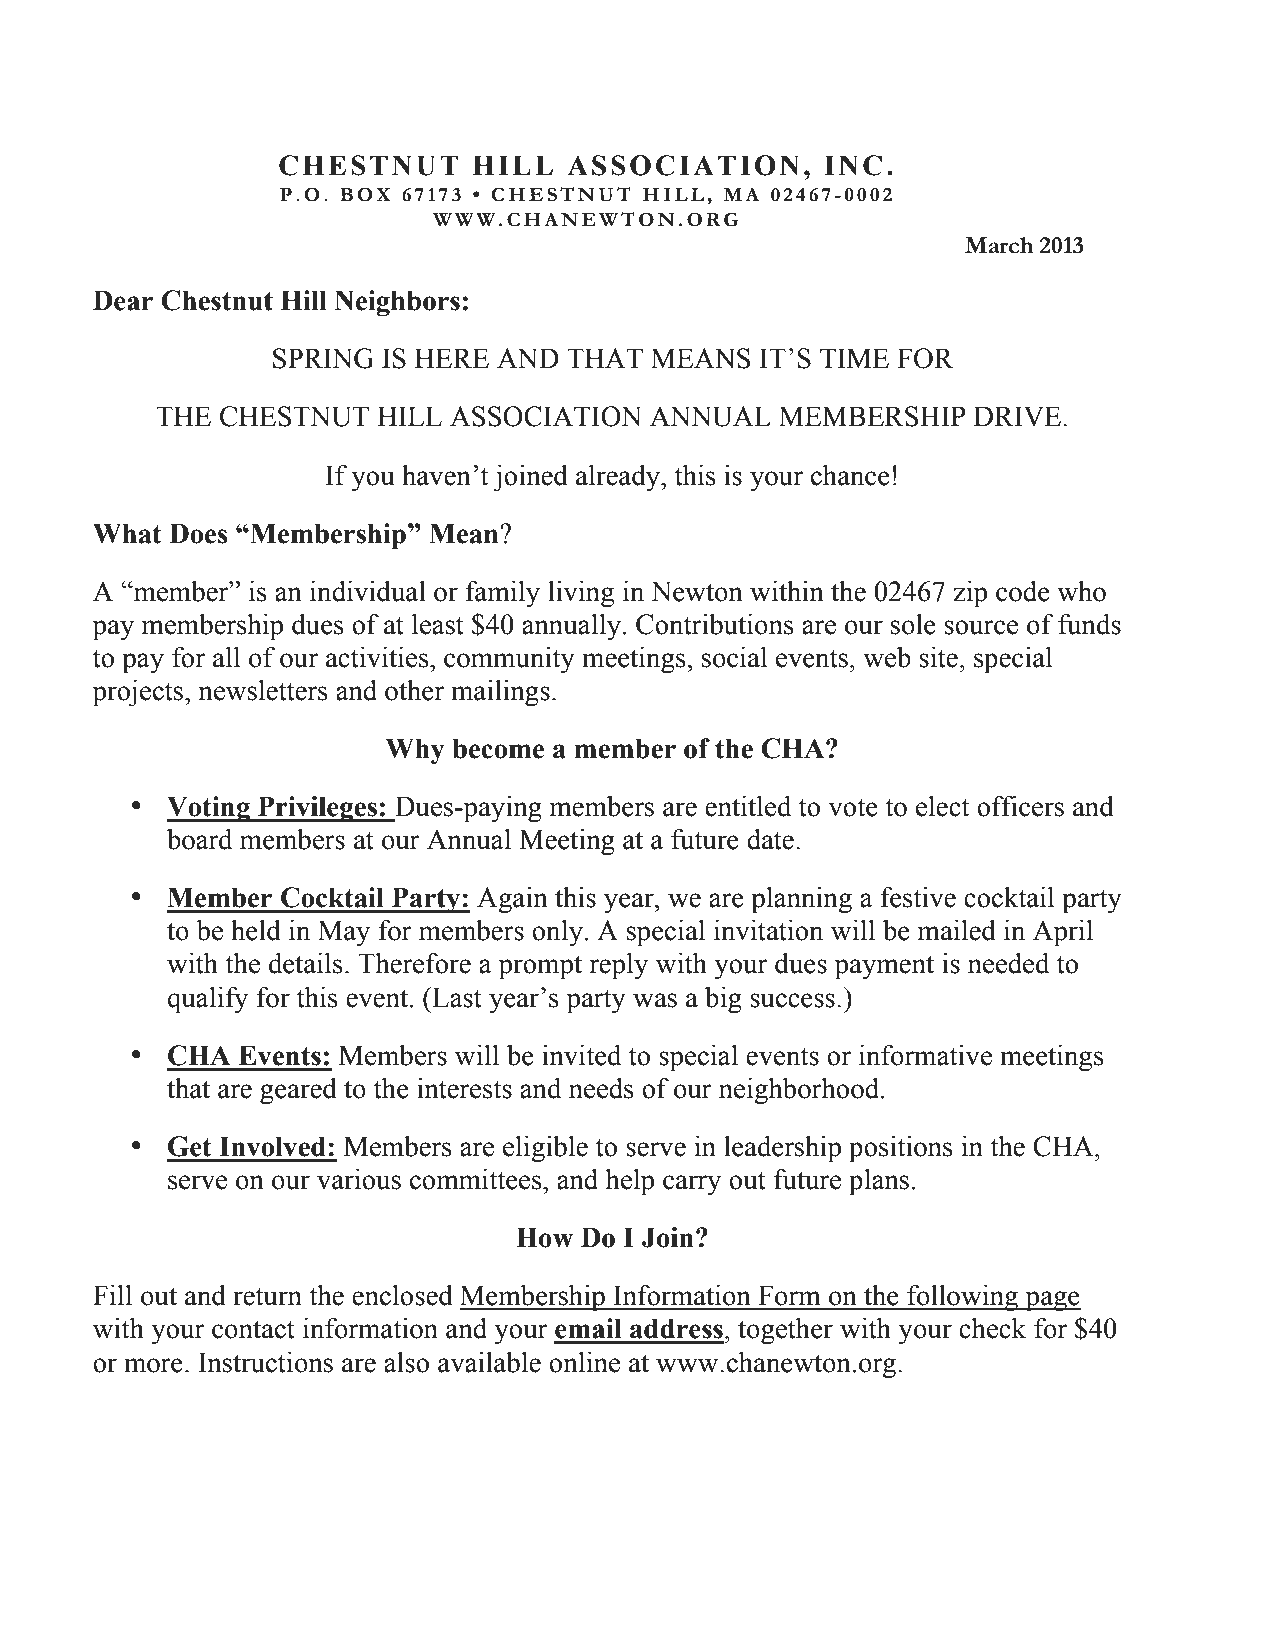 Image resolution: width=1262 pixels, height=1634 pixels. I want to click on contact, so click(253, 1329).
